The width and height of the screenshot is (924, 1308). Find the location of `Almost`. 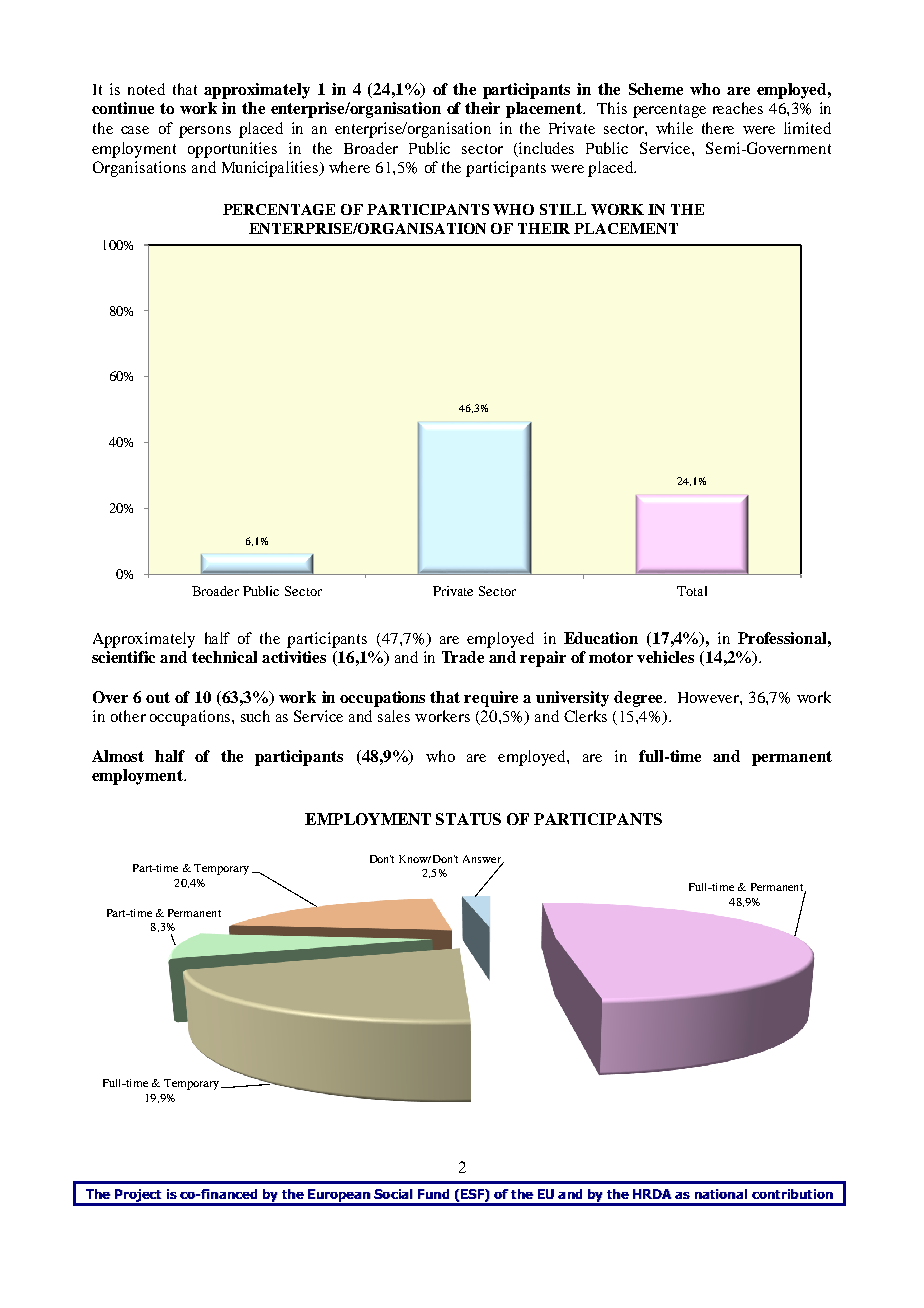

Almost is located at coordinates (118, 756).
